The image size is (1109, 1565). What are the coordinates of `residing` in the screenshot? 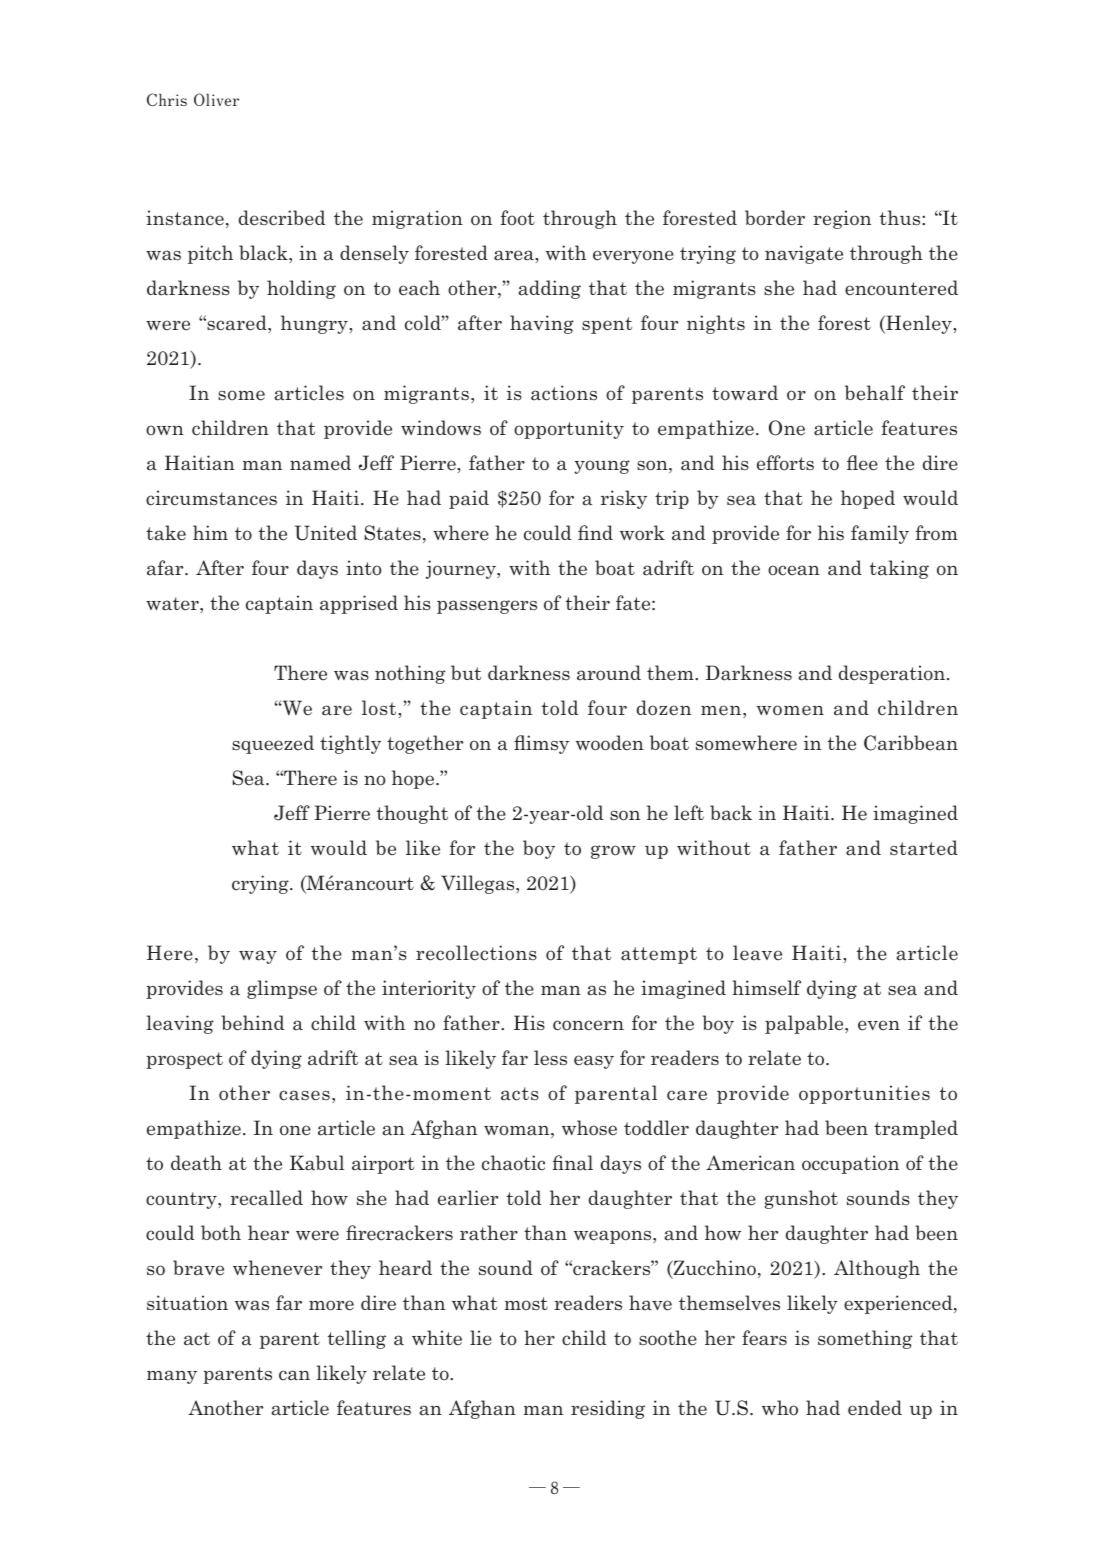 It's located at (608, 1409).
